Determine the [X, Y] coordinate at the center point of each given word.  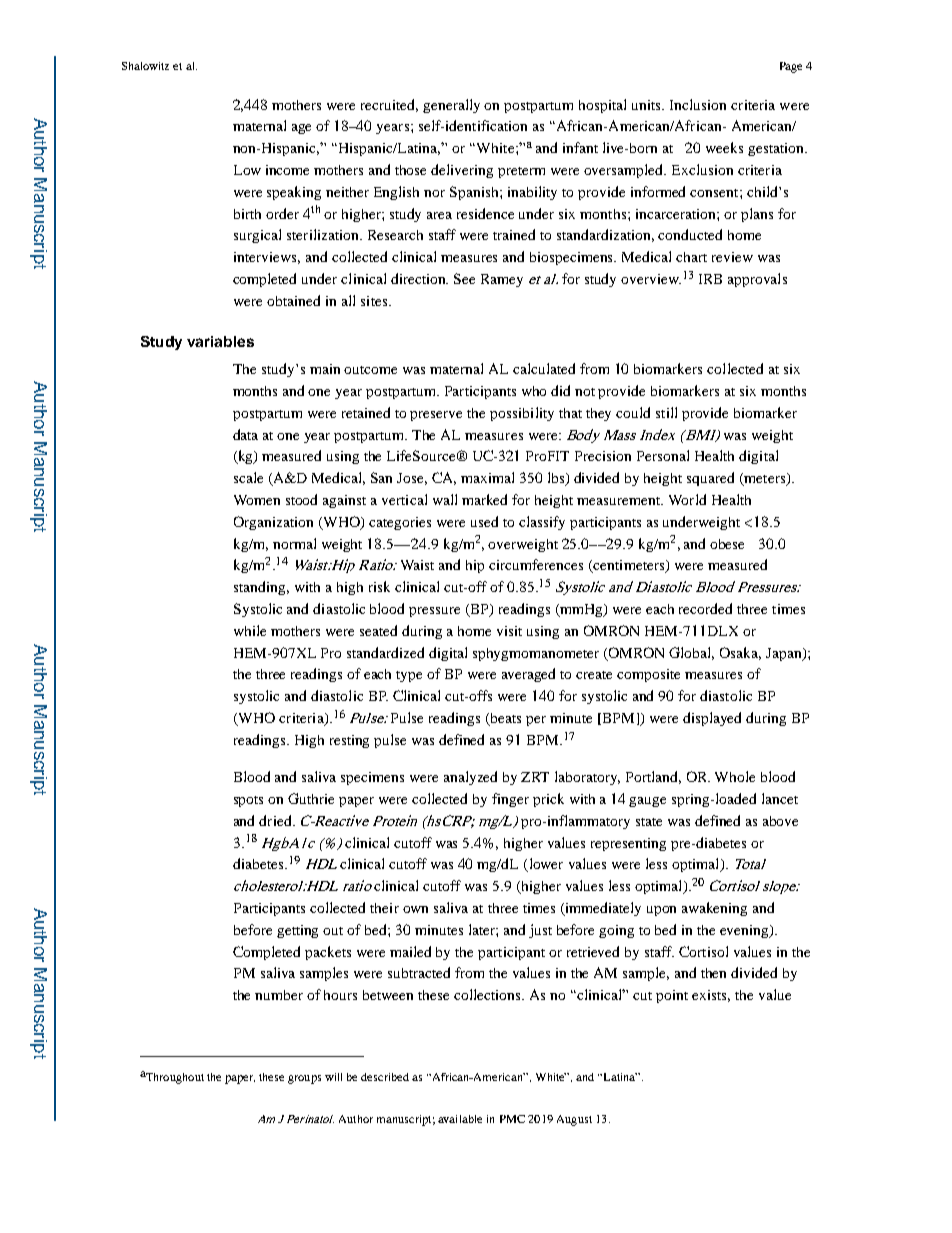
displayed [712, 719]
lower [544, 865]
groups [304, 1079]
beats [504, 719]
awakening [714, 909]
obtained [293, 300]
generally [451, 106]
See [464, 278]
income [287, 170]
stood [301, 499]
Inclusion [698, 104]
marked [484, 499]
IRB [710, 279]
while [250, 630]
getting [297, 931]
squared [710, 479]
